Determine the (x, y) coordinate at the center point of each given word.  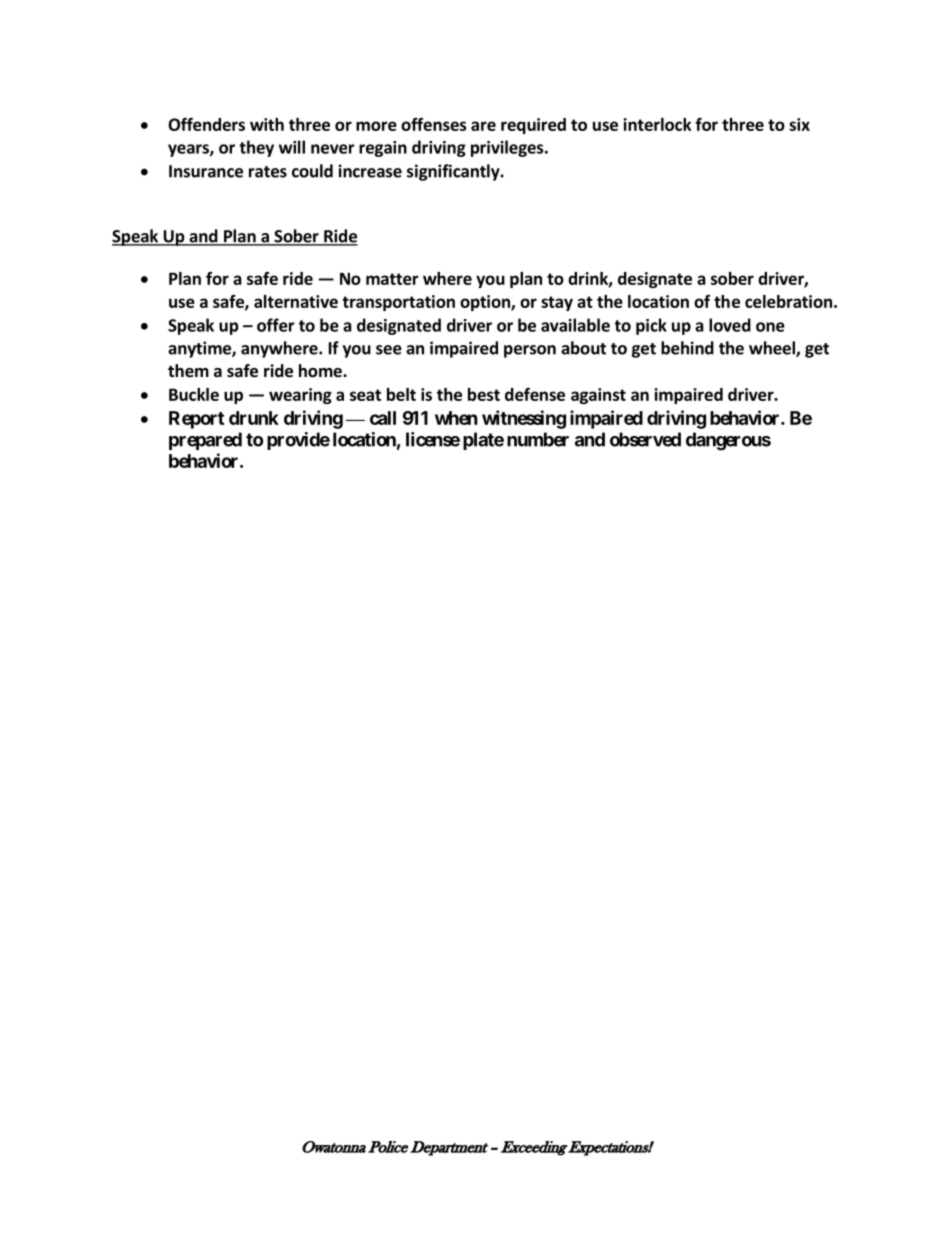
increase (370, 171)
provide (298, 441)
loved (730, 325)
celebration (788, 301)
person (530, 351)
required (533, 126)
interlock (657, 124)
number (538, 439)
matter (392, 279)
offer (276, 325)
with (267, 124)
